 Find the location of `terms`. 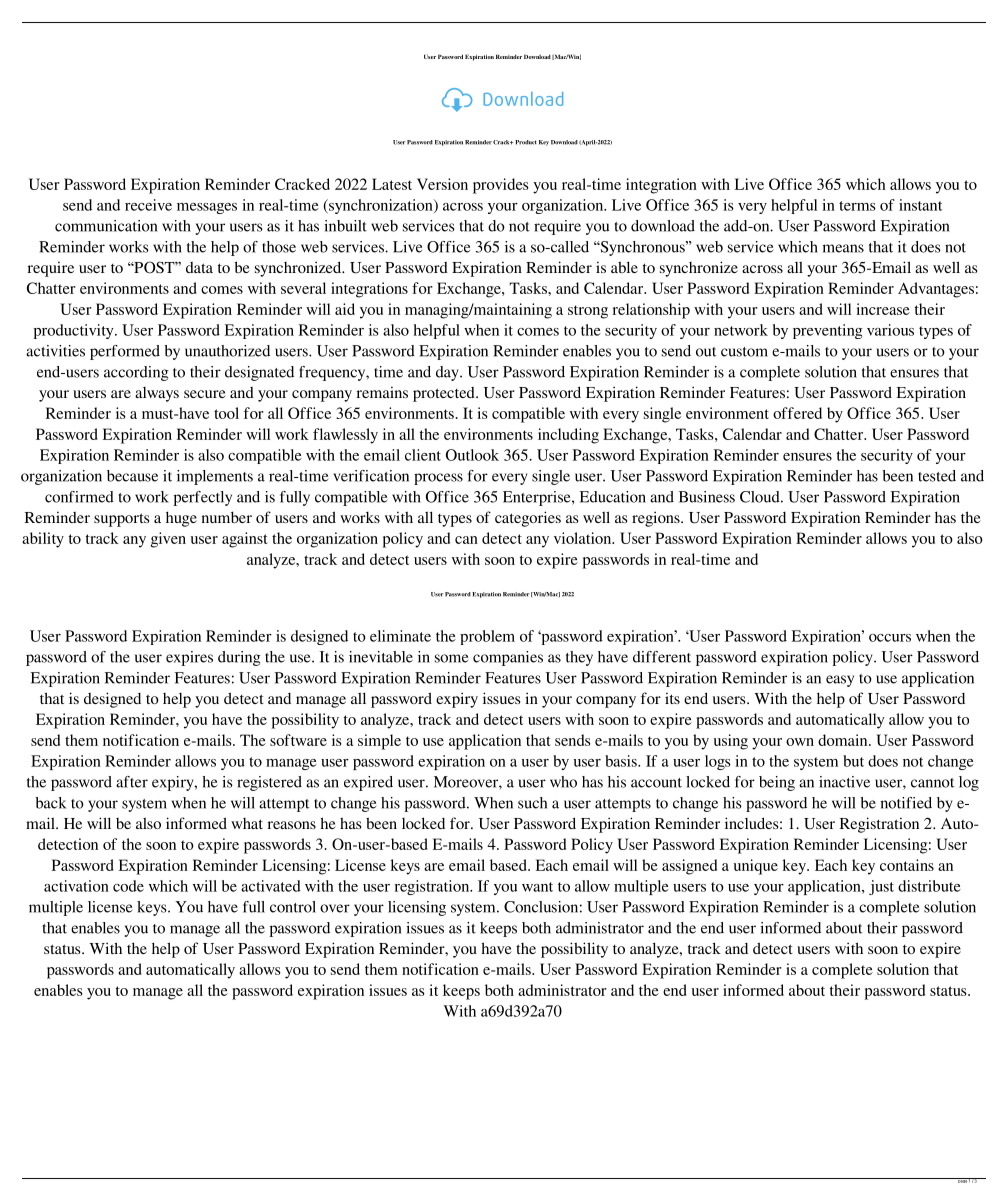

terms is located at coordinates (857, 206).
